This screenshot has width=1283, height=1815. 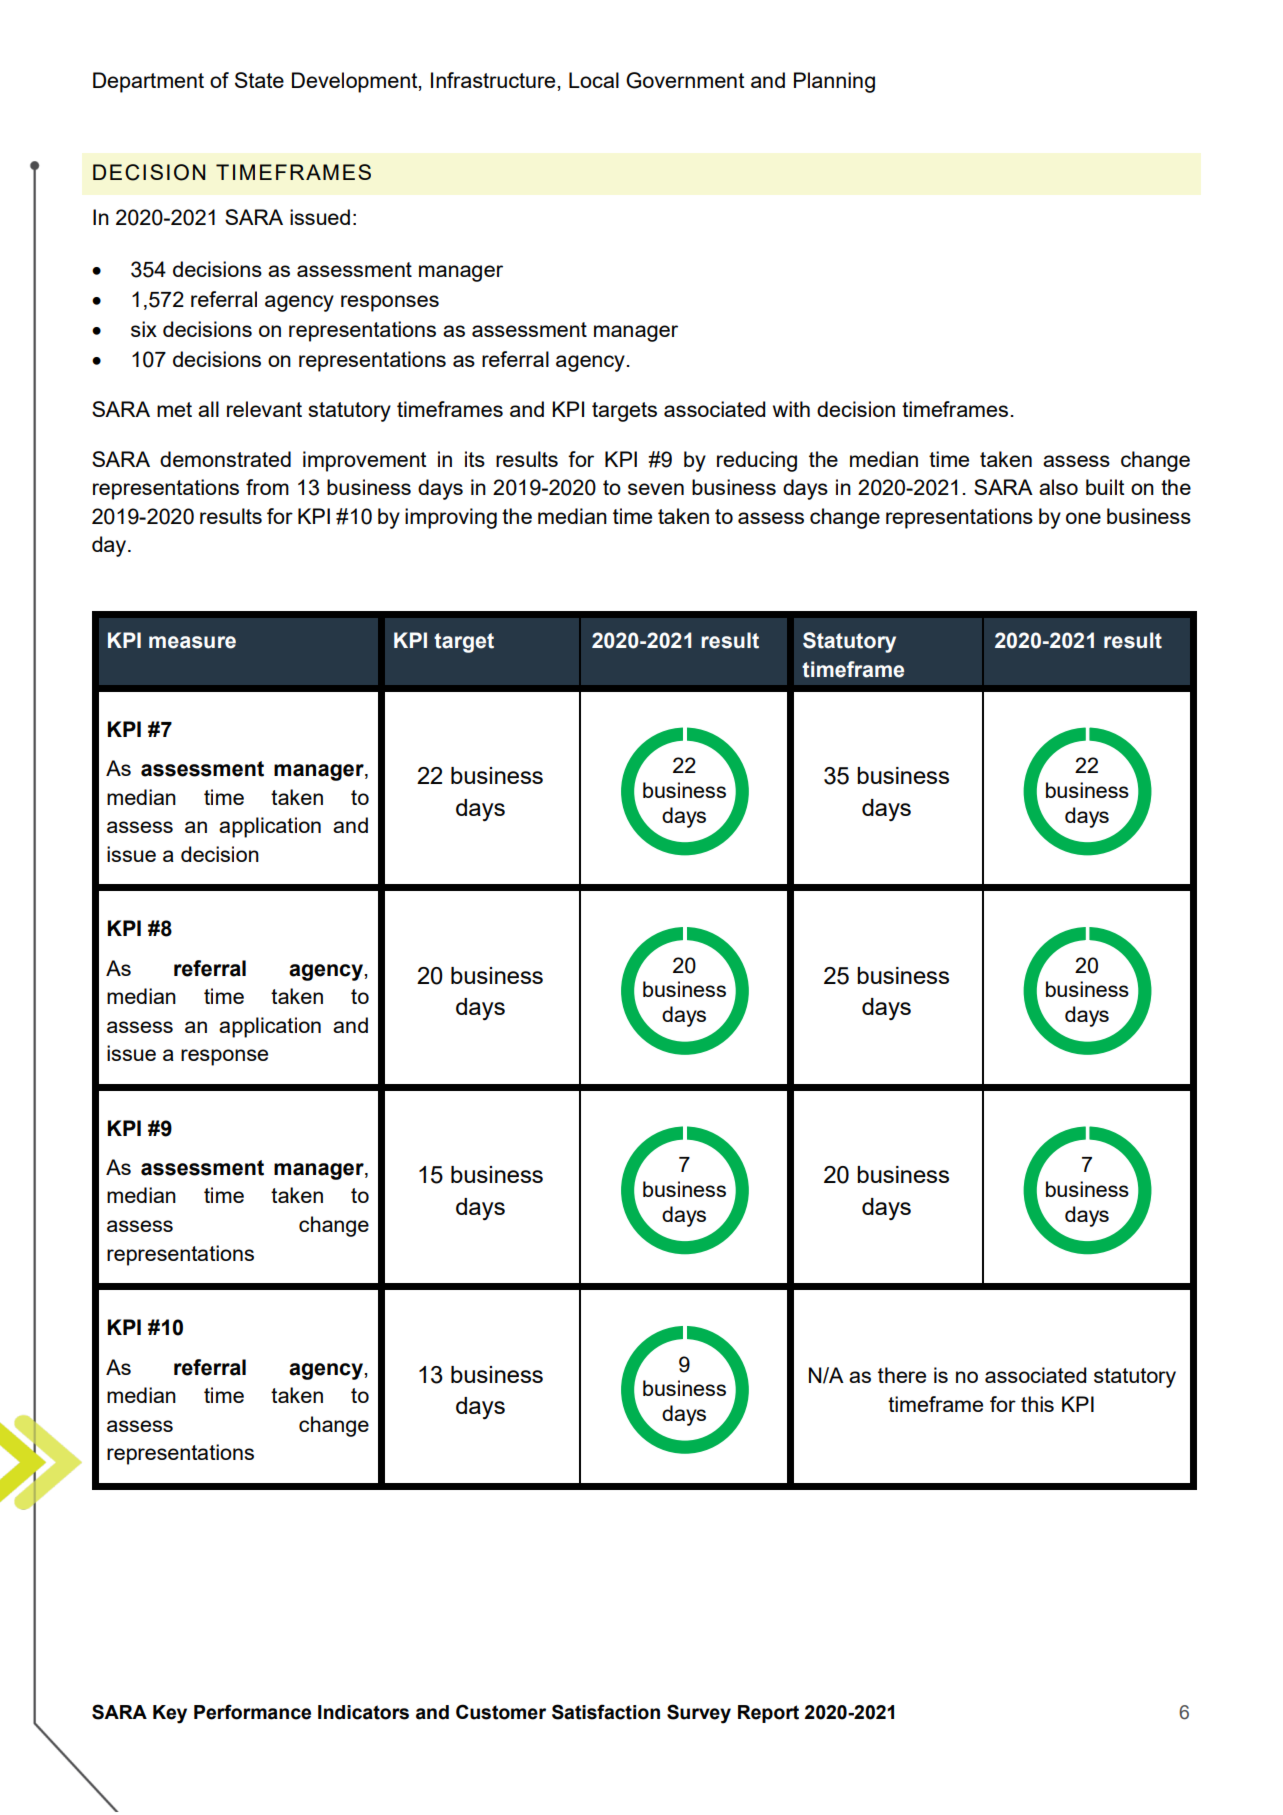 What do you see at coordinates (451, 518) in the screenshot?
I see `improving` at bounding box center [451, 518].
